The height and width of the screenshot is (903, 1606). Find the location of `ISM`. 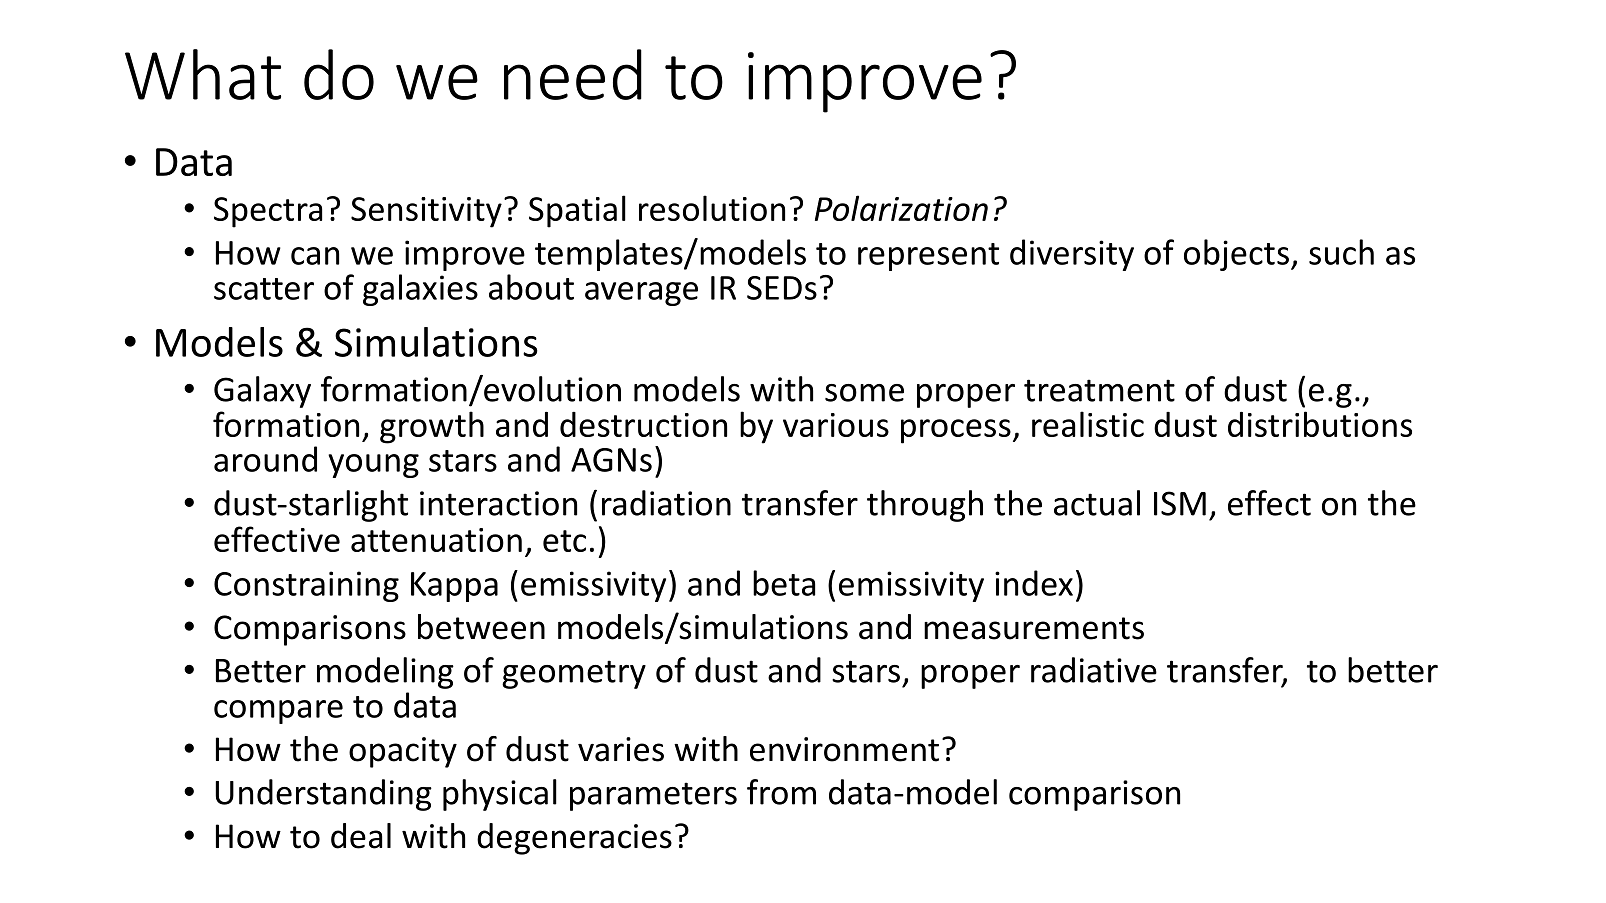

ISM is located at coordinates (1180, 503).
